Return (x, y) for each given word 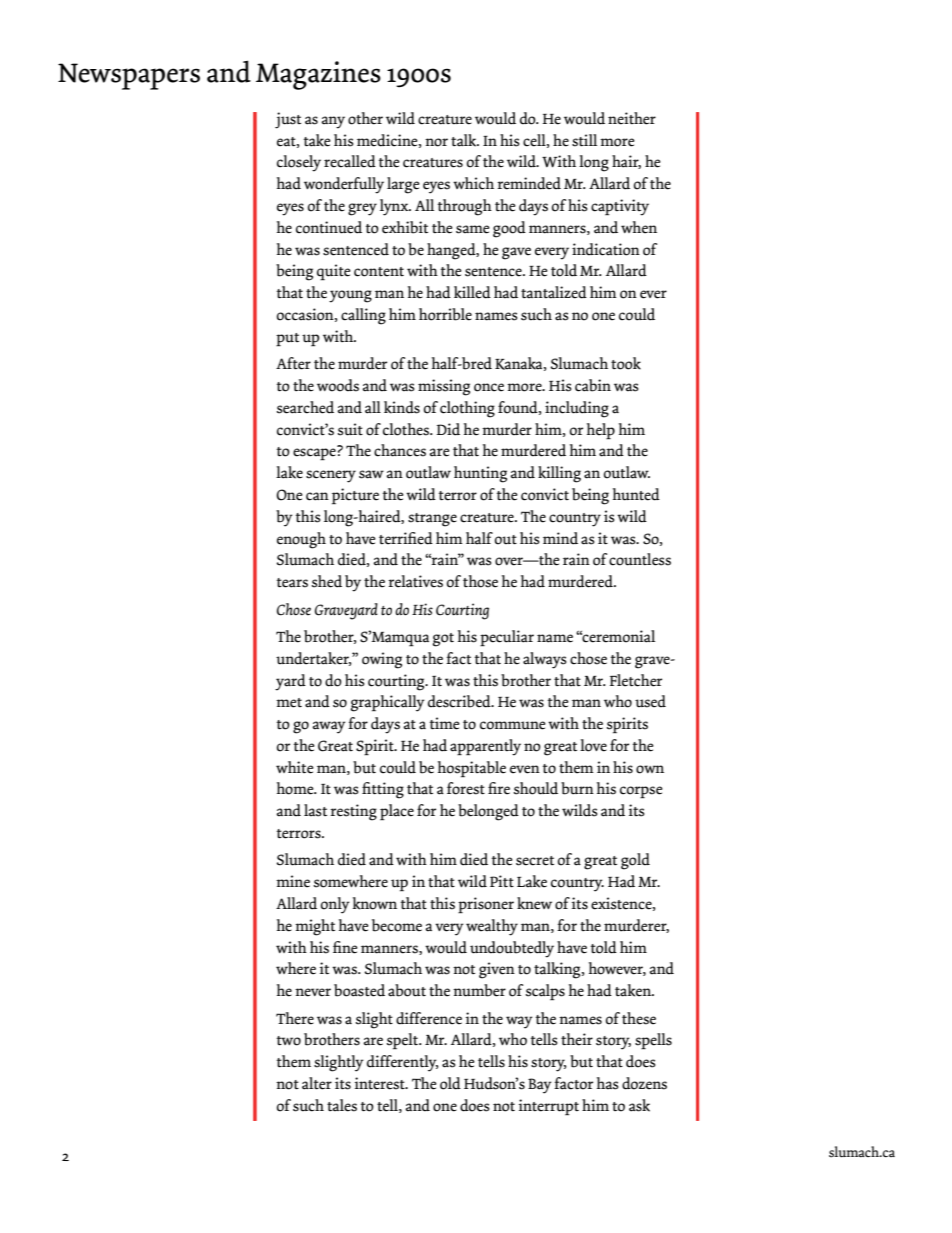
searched (305, 407)
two (288, 1041)
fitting (383, 790)
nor (436, 142)
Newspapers (129, 76)
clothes (407, 429)
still (584, 140)
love (593, 745)
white (295, 767)
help (601, 431)
